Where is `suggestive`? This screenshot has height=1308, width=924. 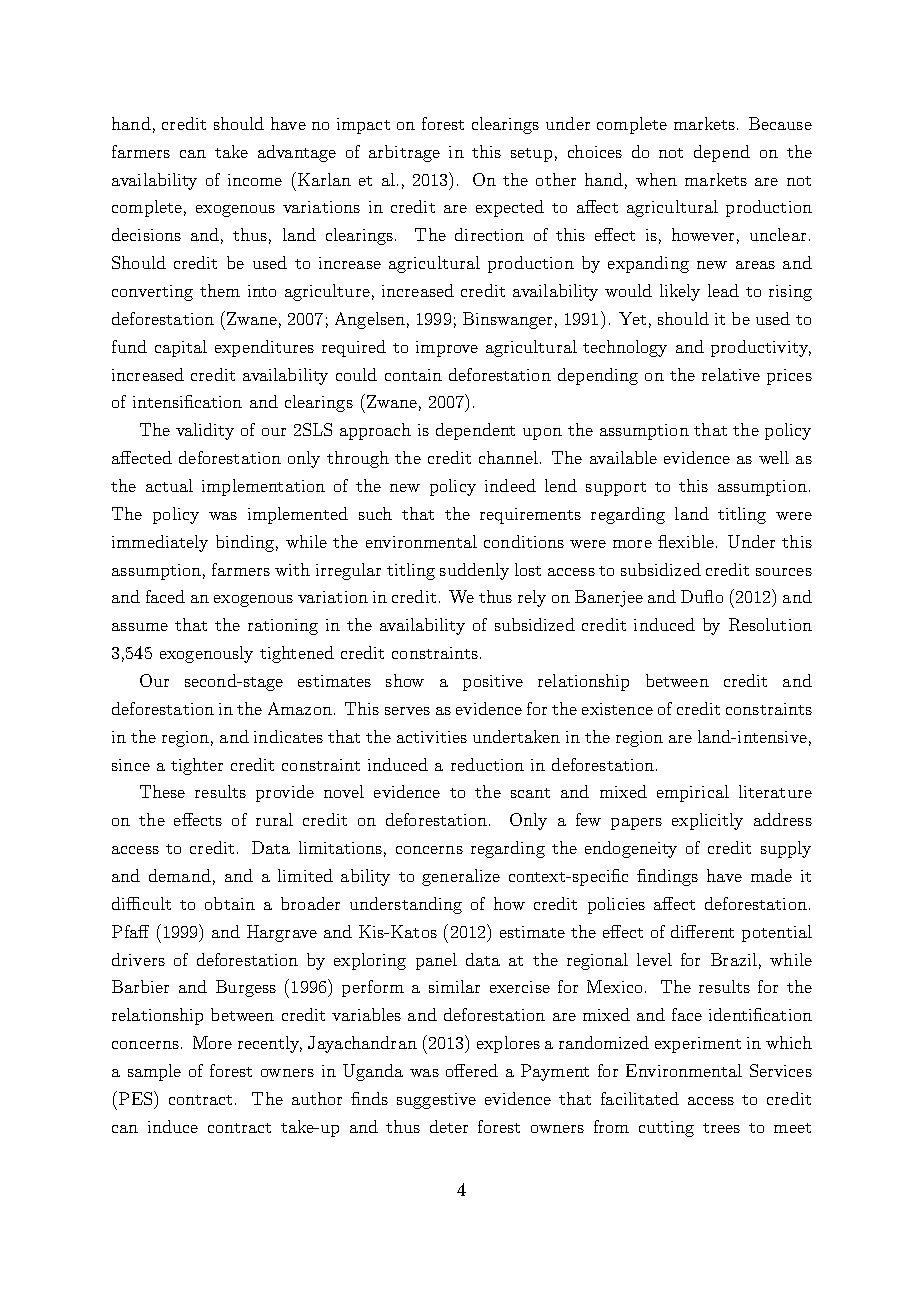
suggestive is located at coordinates (436, 1101).
